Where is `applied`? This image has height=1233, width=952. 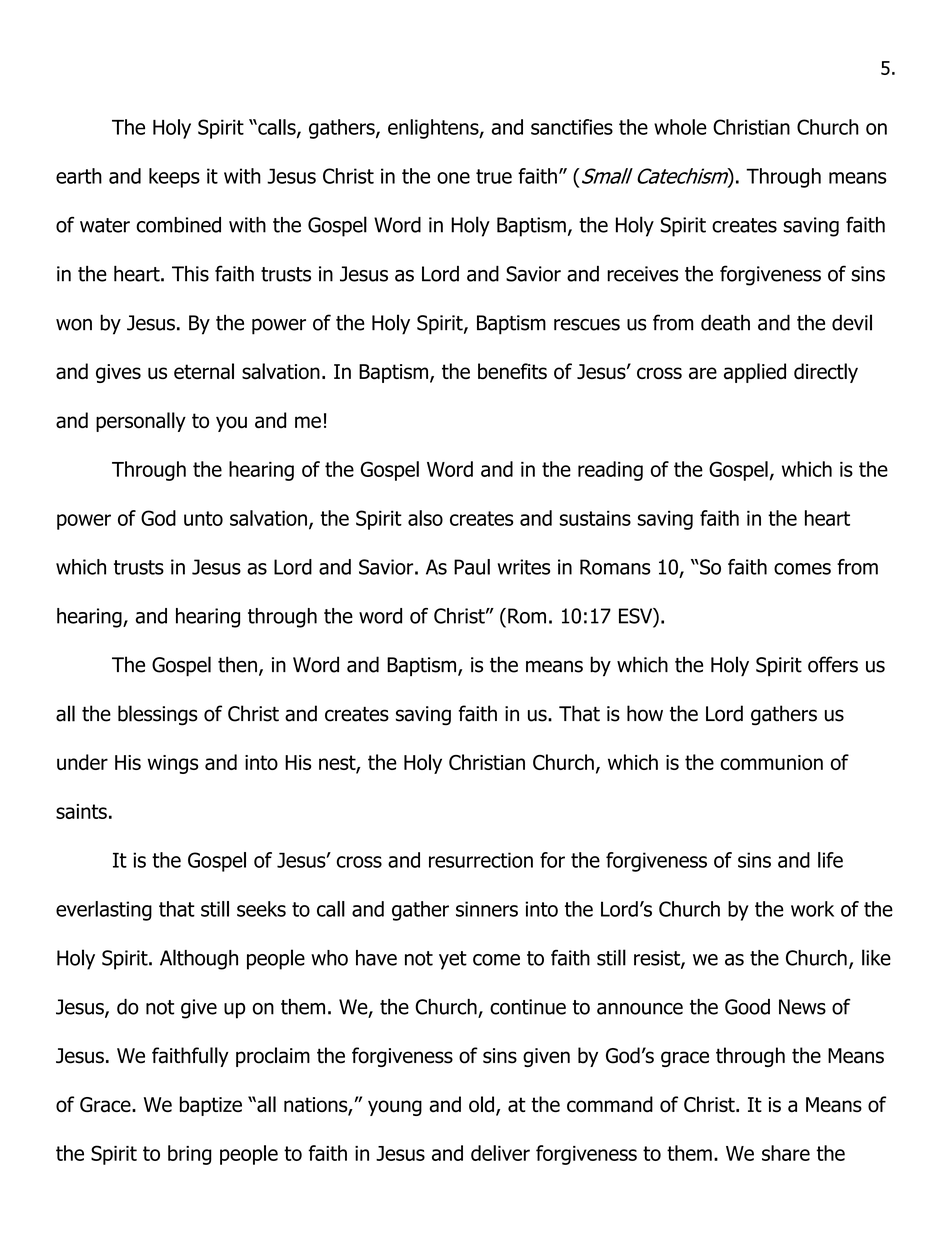
applied is located at coordinates (755, 373).
